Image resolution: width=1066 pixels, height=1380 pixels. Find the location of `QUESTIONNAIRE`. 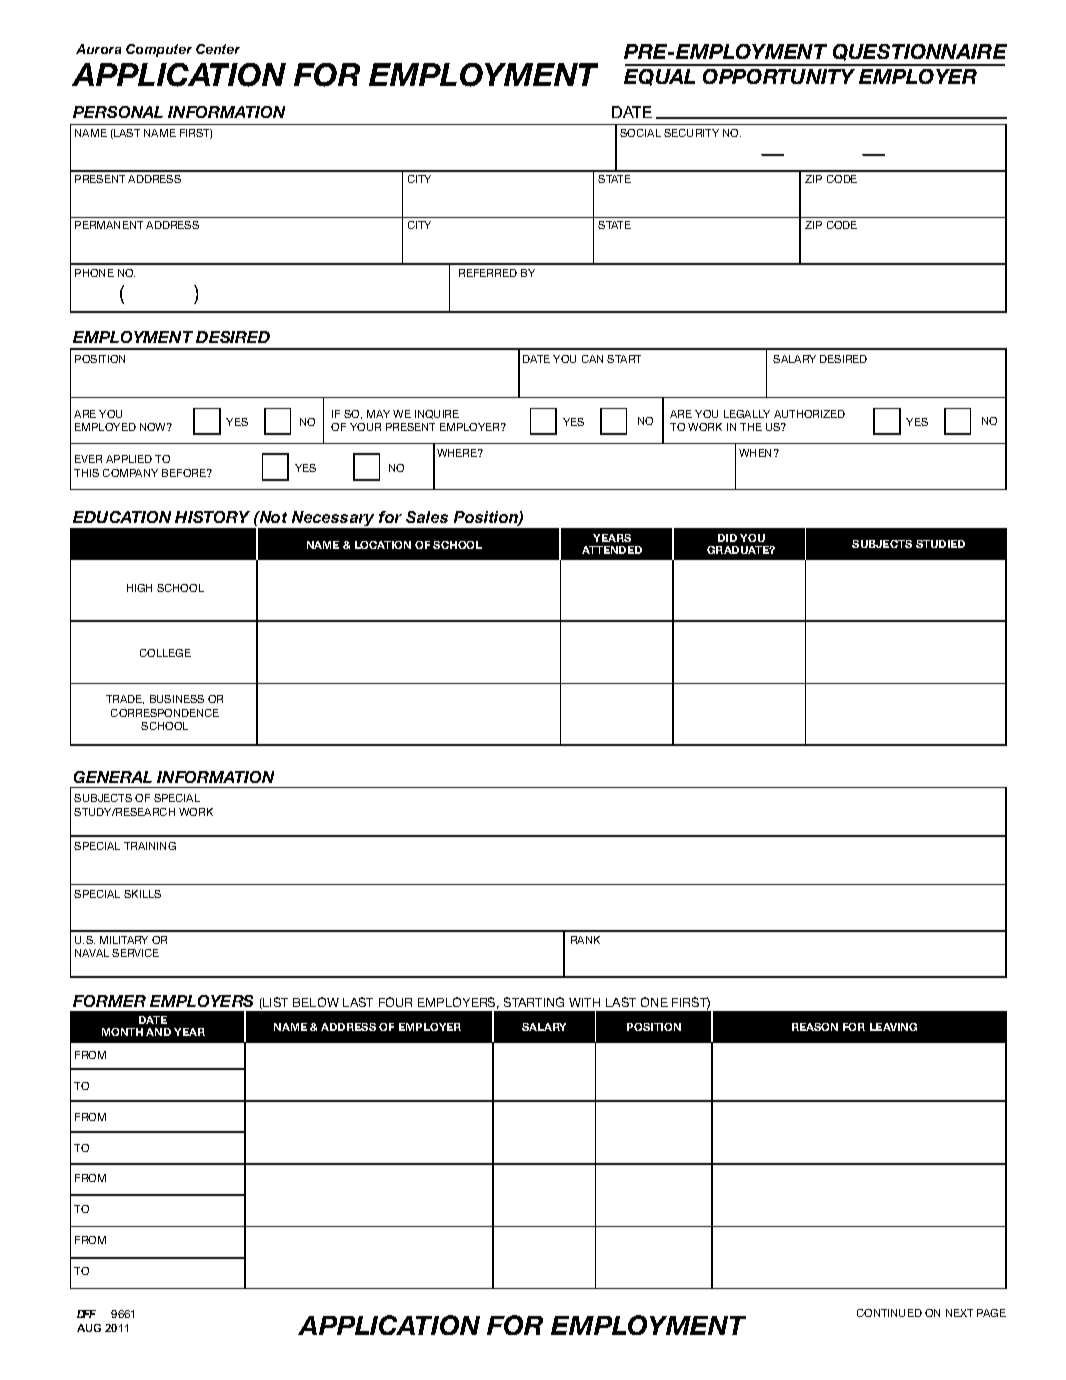

QUESTIONNAIRE is located at coordinates (920, 52).
